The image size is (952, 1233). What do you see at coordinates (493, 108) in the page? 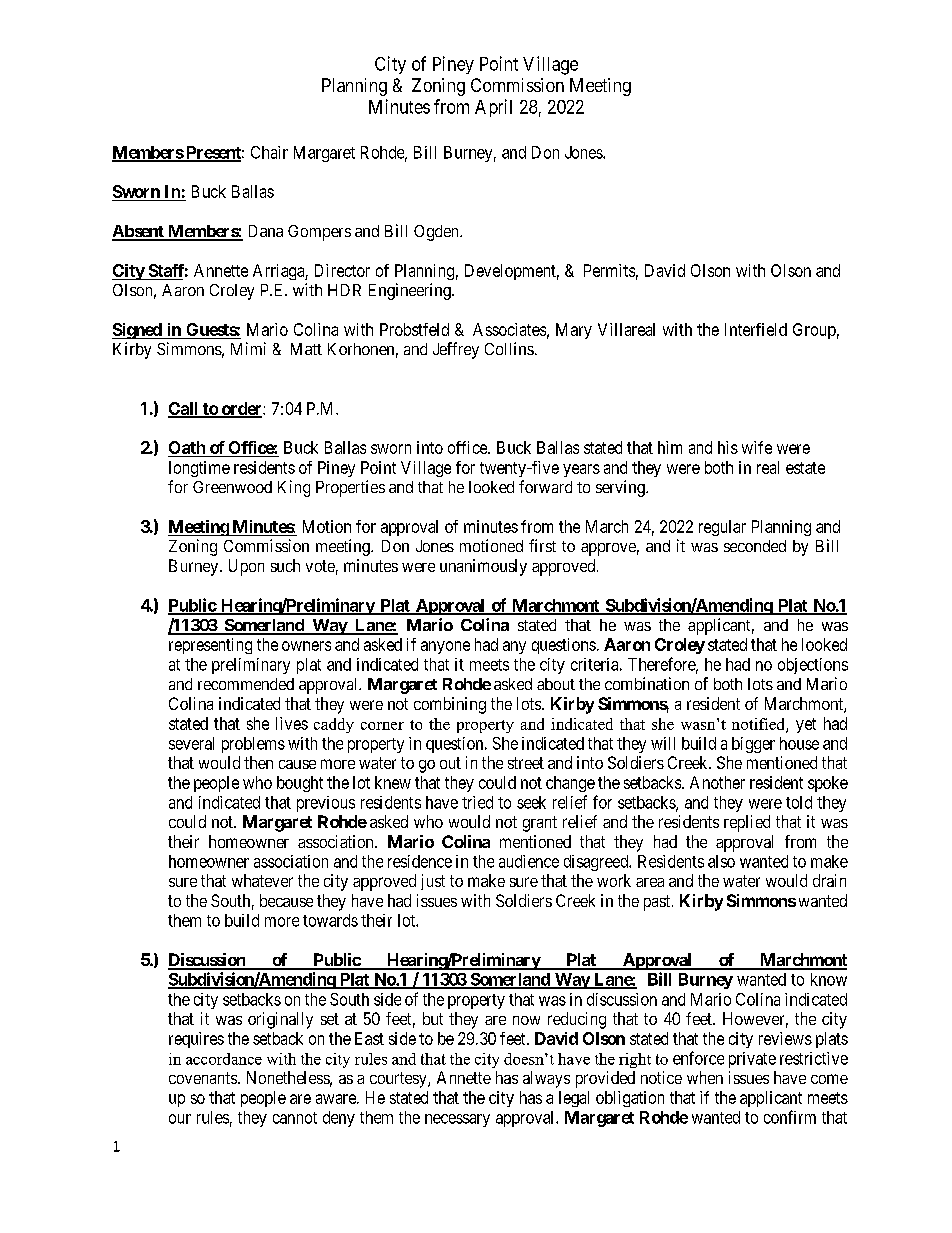
I see `April` at bounding box center [493, 108].
